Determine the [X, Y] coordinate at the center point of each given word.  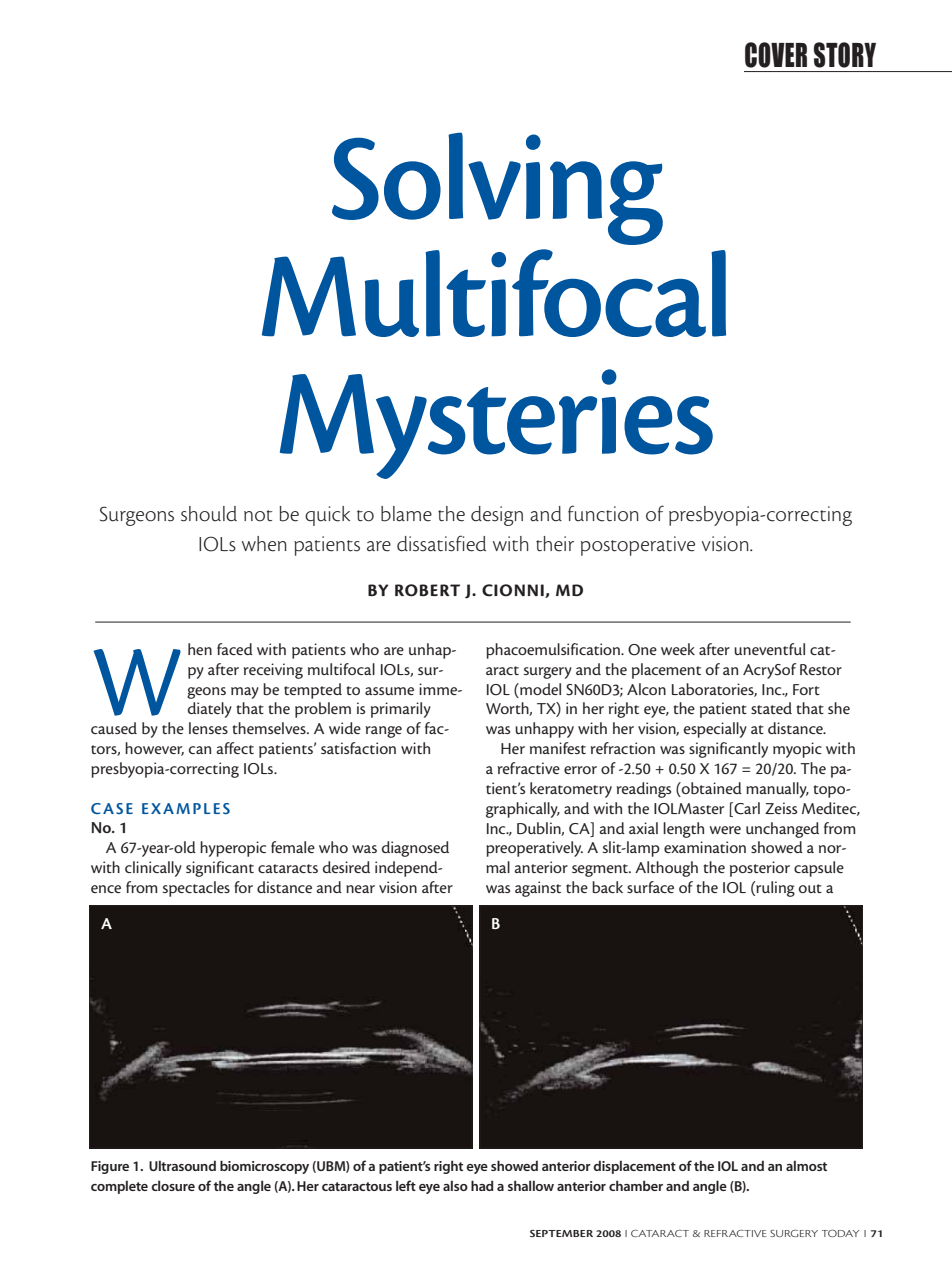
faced [235, 649]
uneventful [769, 649]
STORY [845, 55]
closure [173, 1185]
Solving [497, 188]
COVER [776, 55]
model [539, 689]
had [482, 1185]
